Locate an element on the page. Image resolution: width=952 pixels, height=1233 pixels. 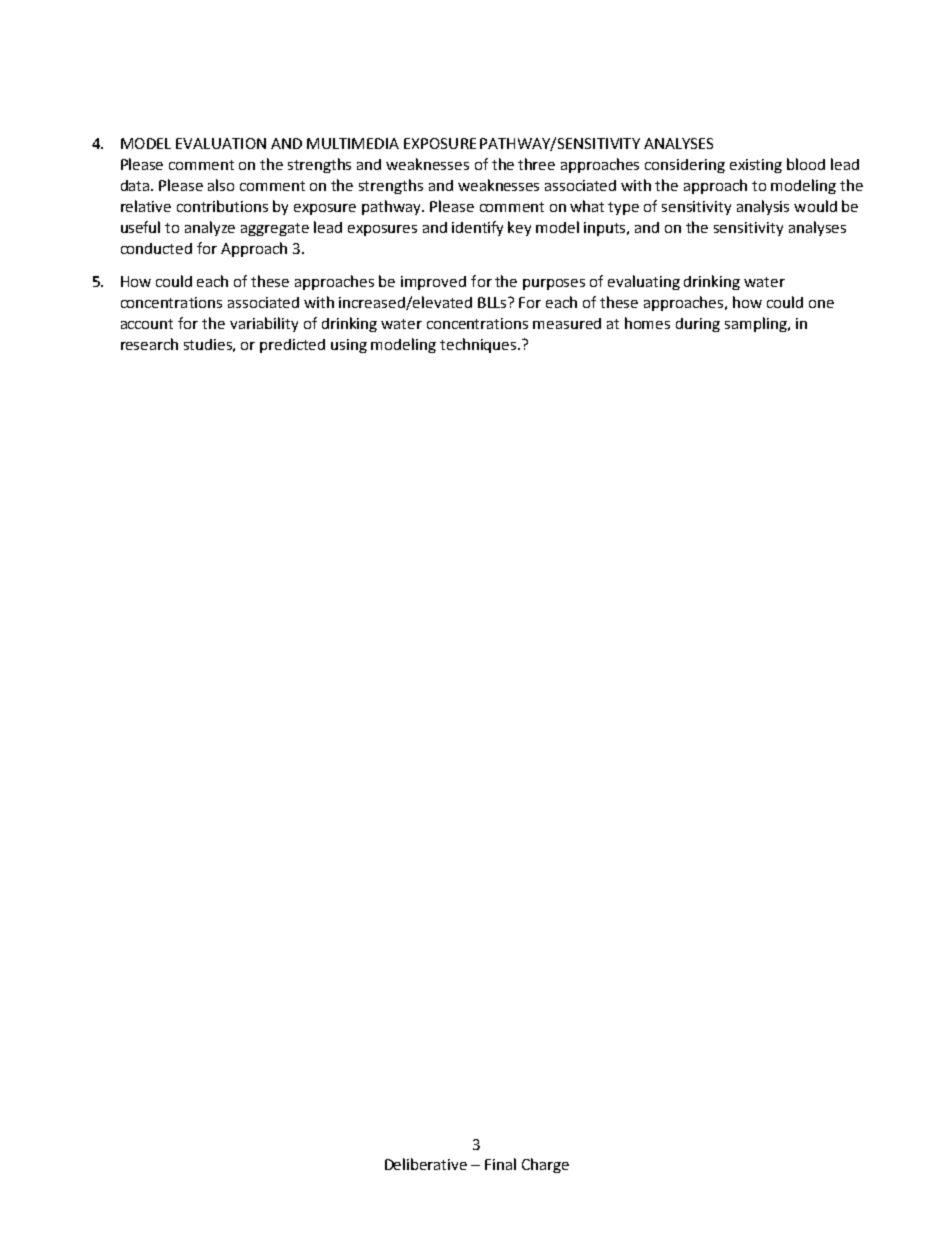
during is located at coordinates (698, 325).
